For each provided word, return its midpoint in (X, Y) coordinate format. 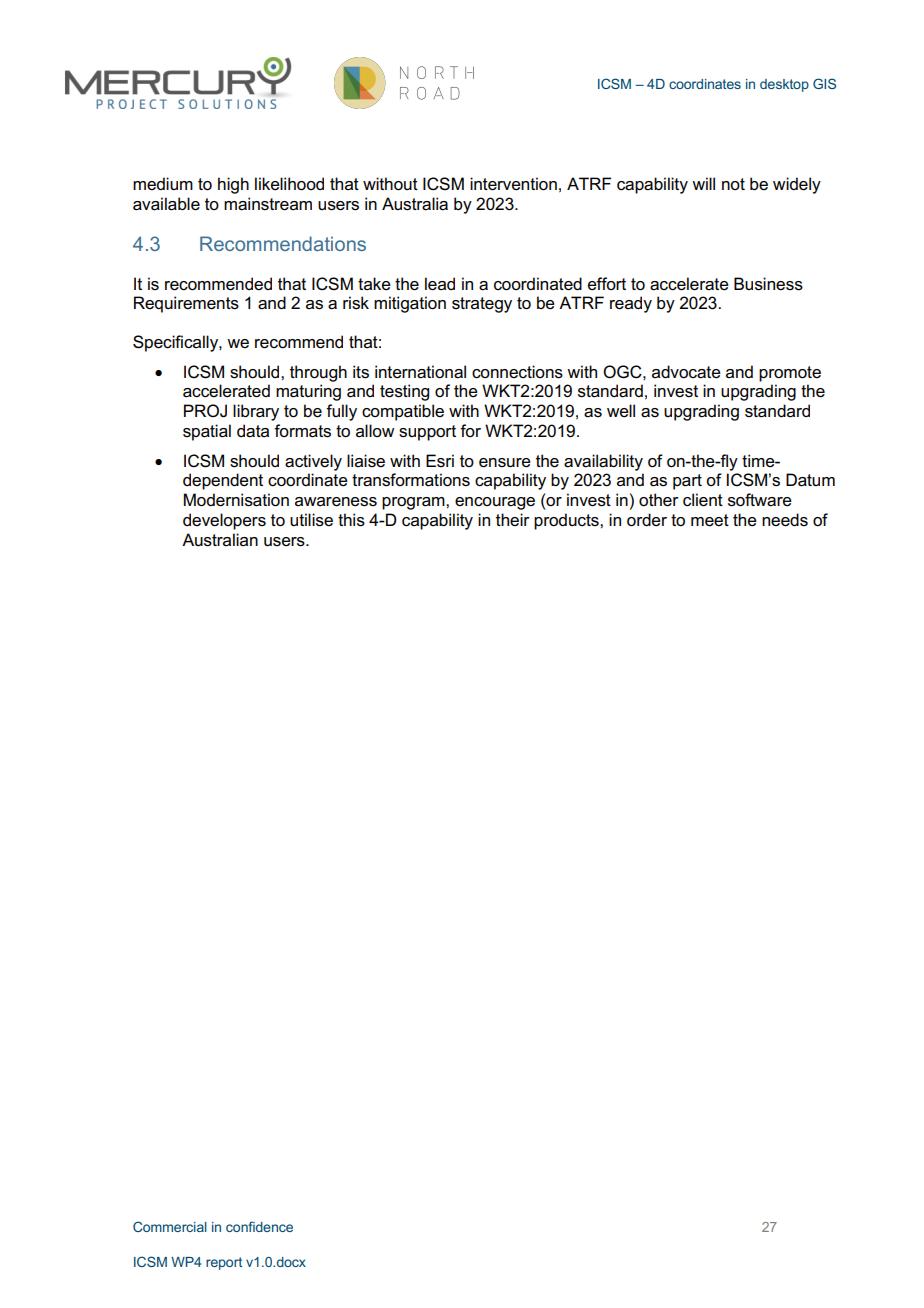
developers (224, 521)
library (256, 412)
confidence (259, 1226)
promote (790, 374)
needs (785, 520)
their (513, 520)
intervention (513, 184)
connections (517, 372)
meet (710, 520)
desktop (784, 85)
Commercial (170, 1226)
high (233, 185)
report (224, 1263)
